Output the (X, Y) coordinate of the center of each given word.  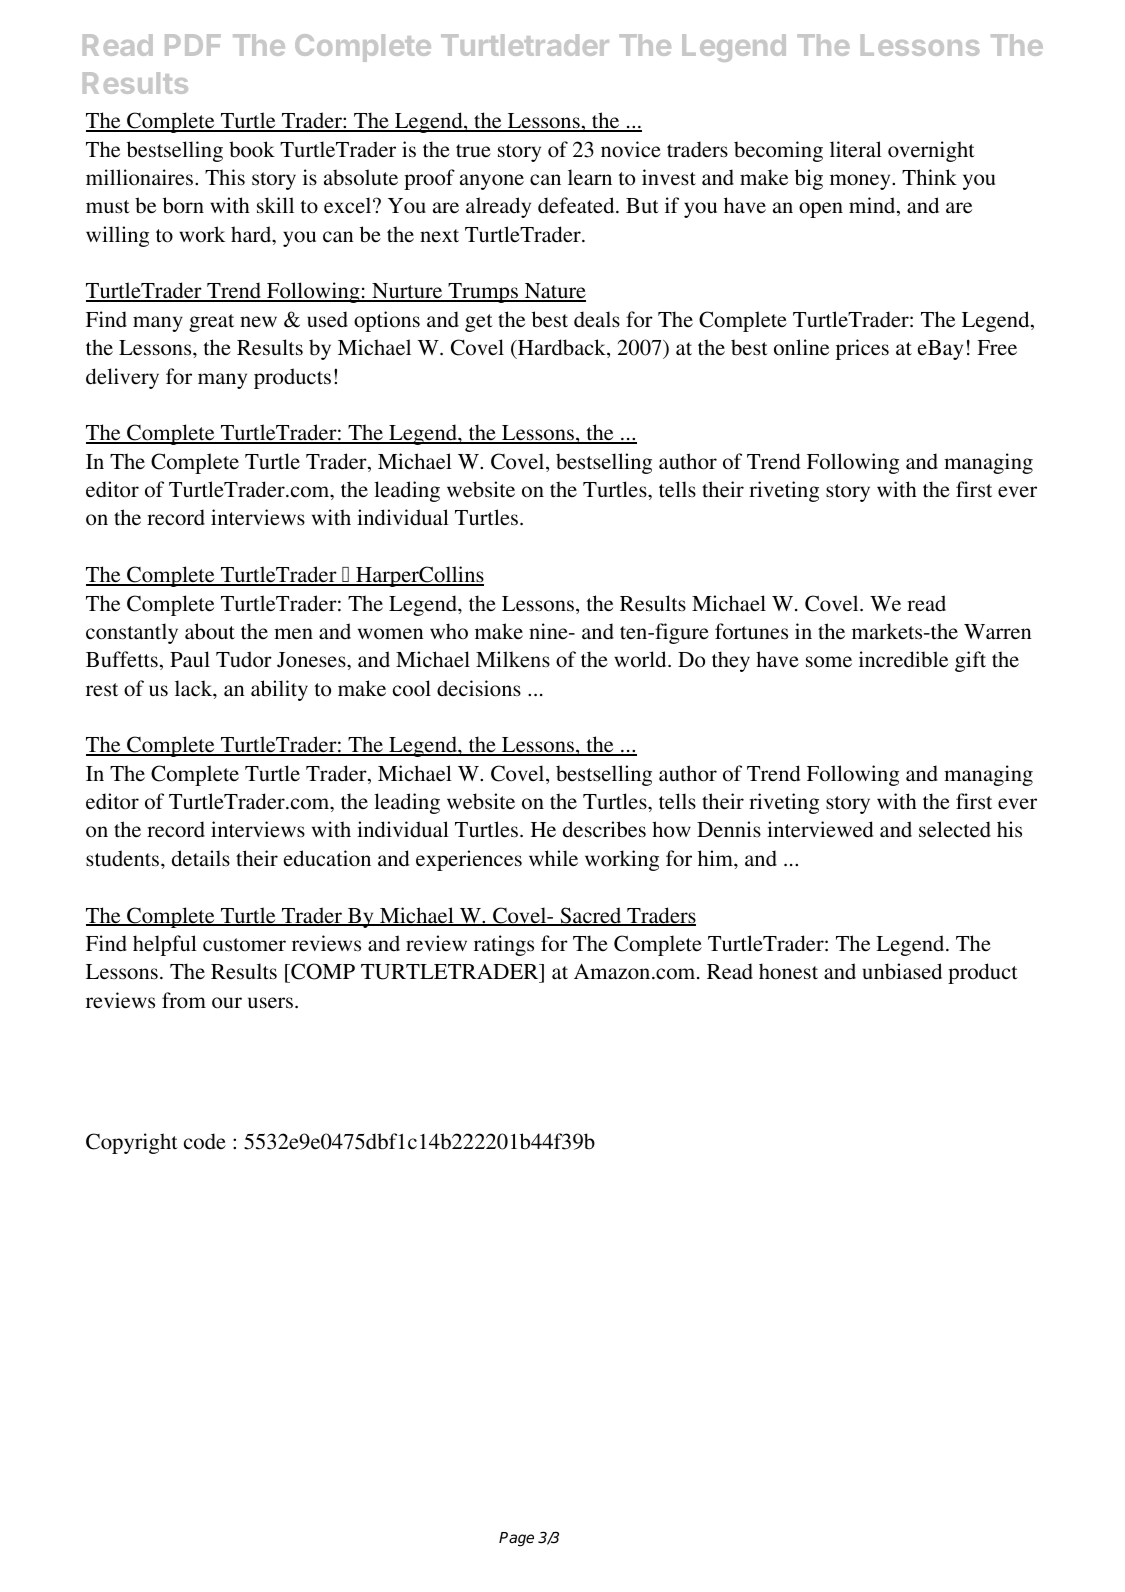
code (205, 1141)
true (473, 151)
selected (955, 829)
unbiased (902, 971)
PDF (193, 45)
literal (856, 149)
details (201, 858)
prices (862, 349)
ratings (504, 945)
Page (516, 1539)
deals (597, 319)
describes (604, 829)
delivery (122, 378)
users (272, 1003)
